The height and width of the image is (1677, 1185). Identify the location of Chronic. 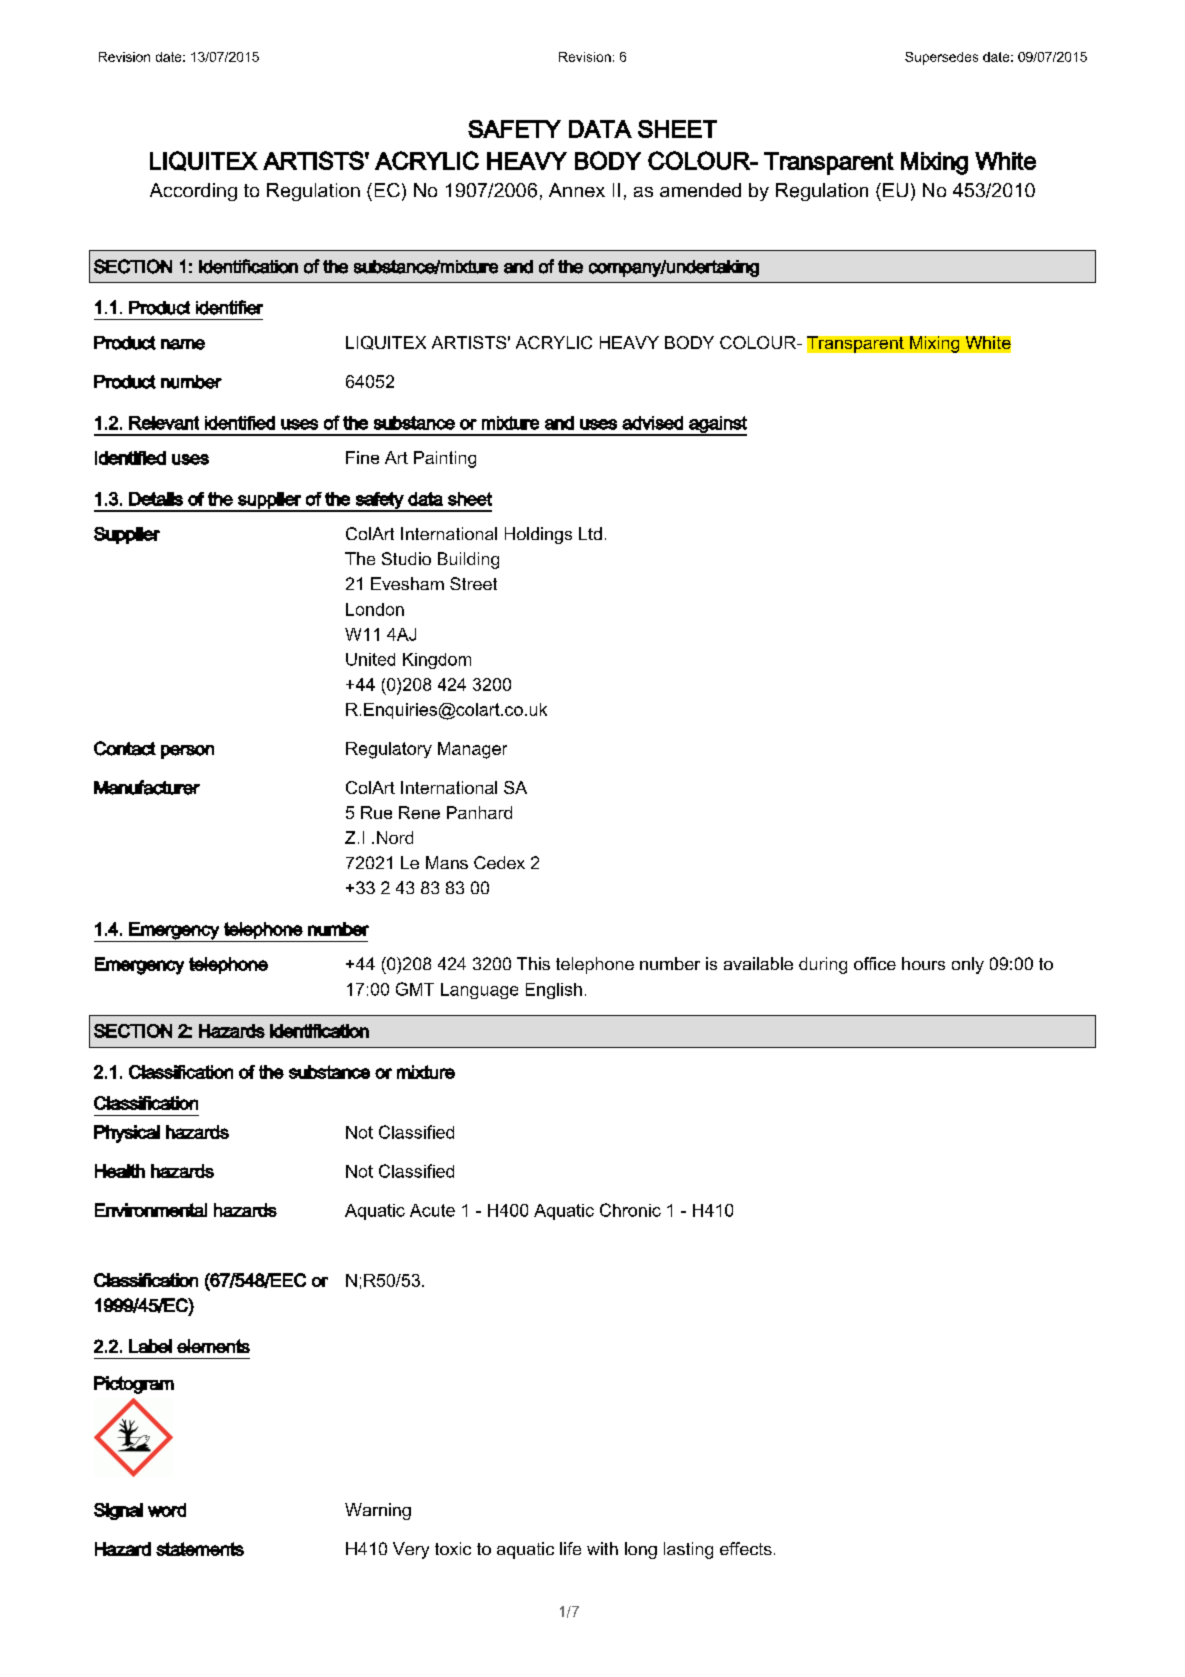
(630, 1210).
